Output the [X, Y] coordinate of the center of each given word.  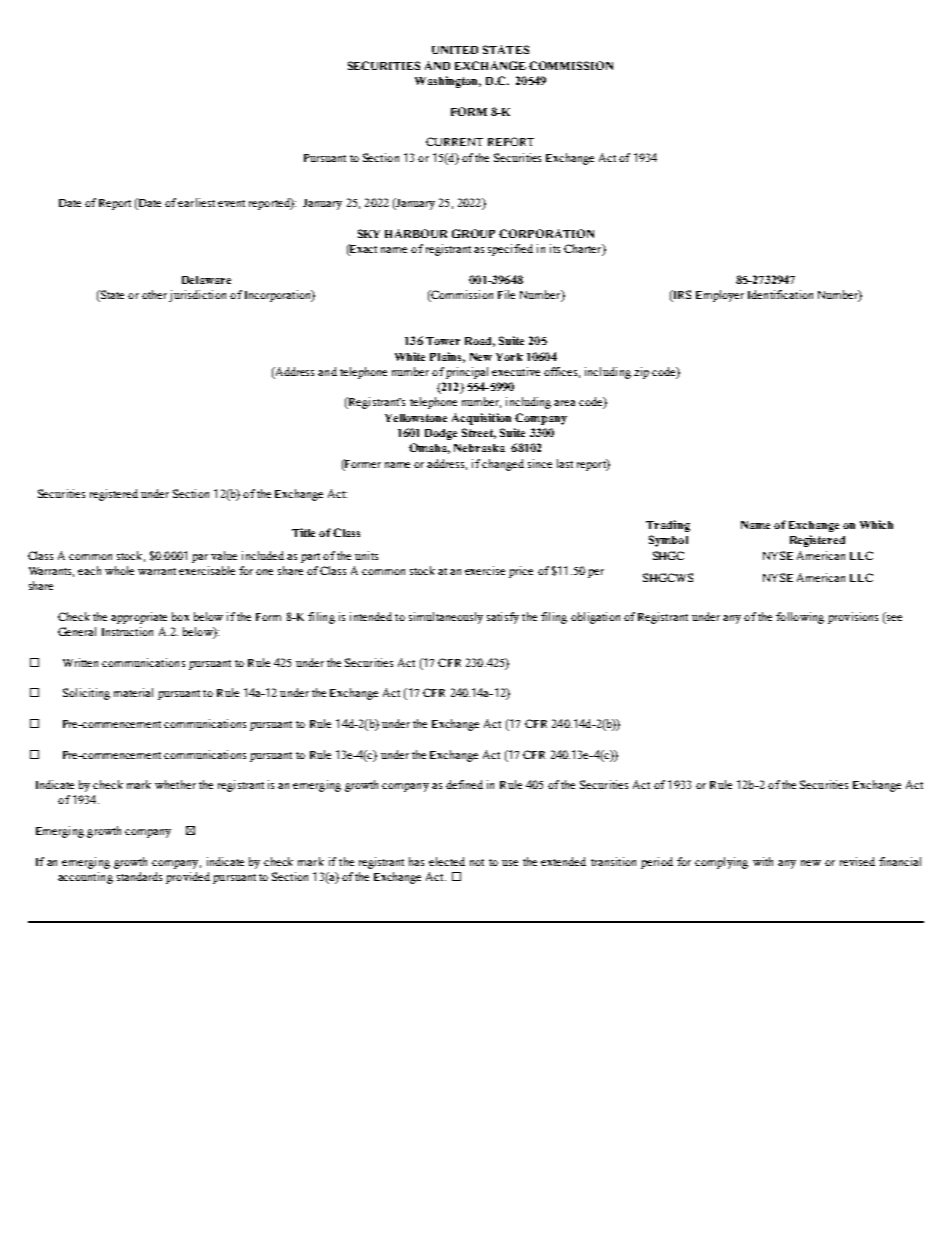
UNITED [455, 50]
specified [510, 250]
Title [303, 532]
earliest [196, 202]
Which [876, 524]
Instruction [127, 631]
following [800, 618]
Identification [780, 294]
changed [503, 465]
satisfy [503, 618]
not [477, 862]
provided [188, 878]
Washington [448, 82]
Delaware [206, 280]
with [763, 861]
